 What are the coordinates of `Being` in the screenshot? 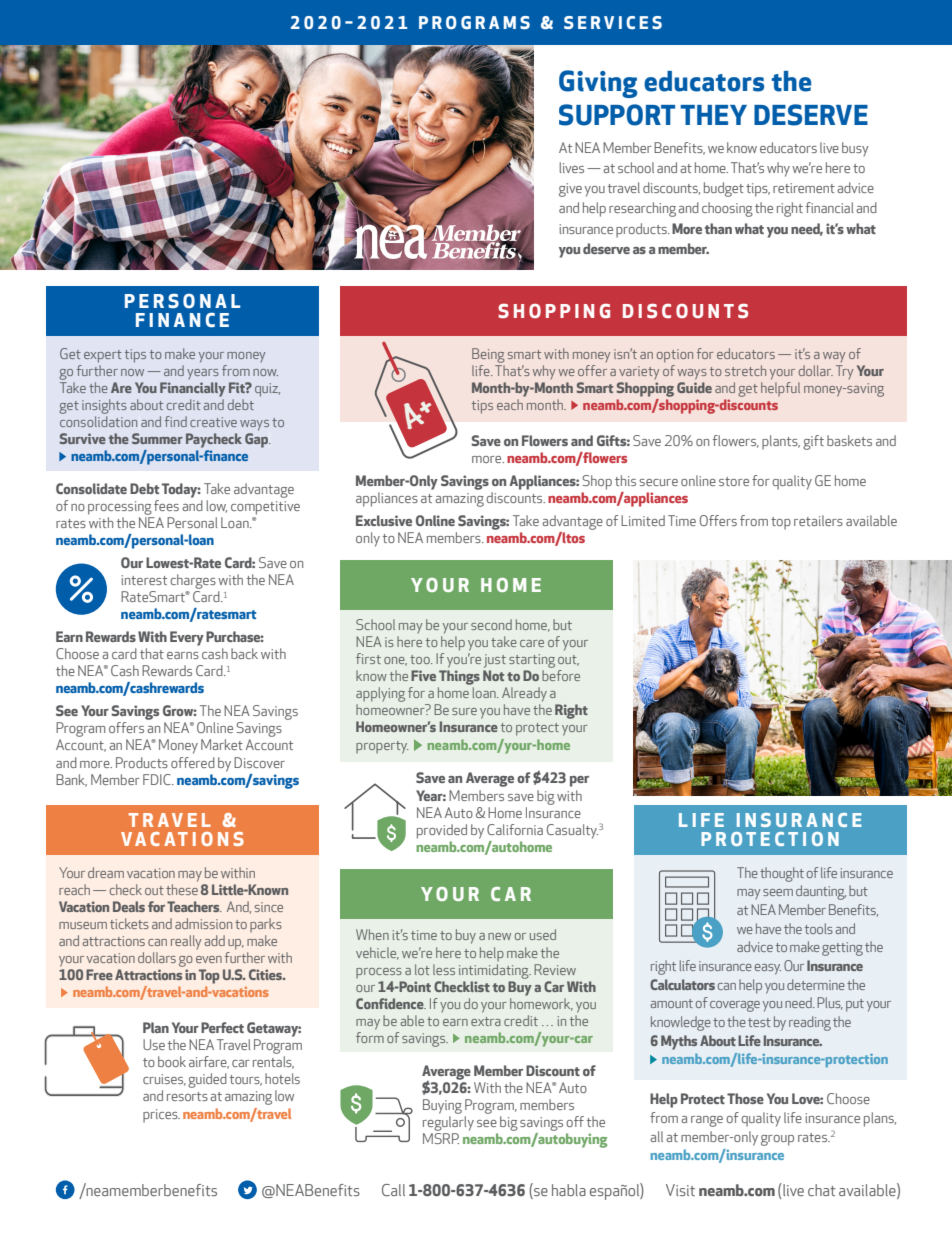 It's located at (488, 355).
